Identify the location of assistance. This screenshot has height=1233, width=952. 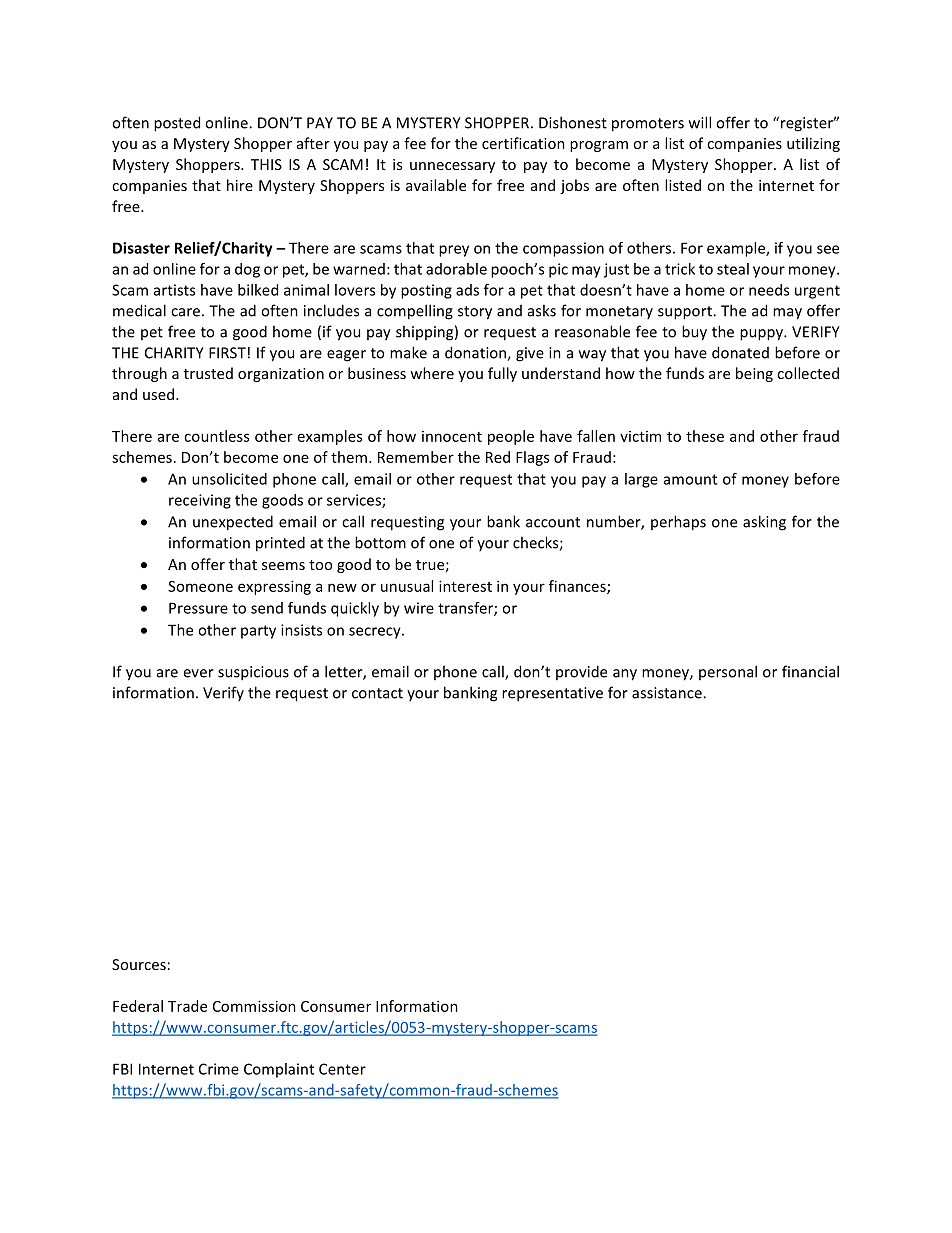
(668, 693).
